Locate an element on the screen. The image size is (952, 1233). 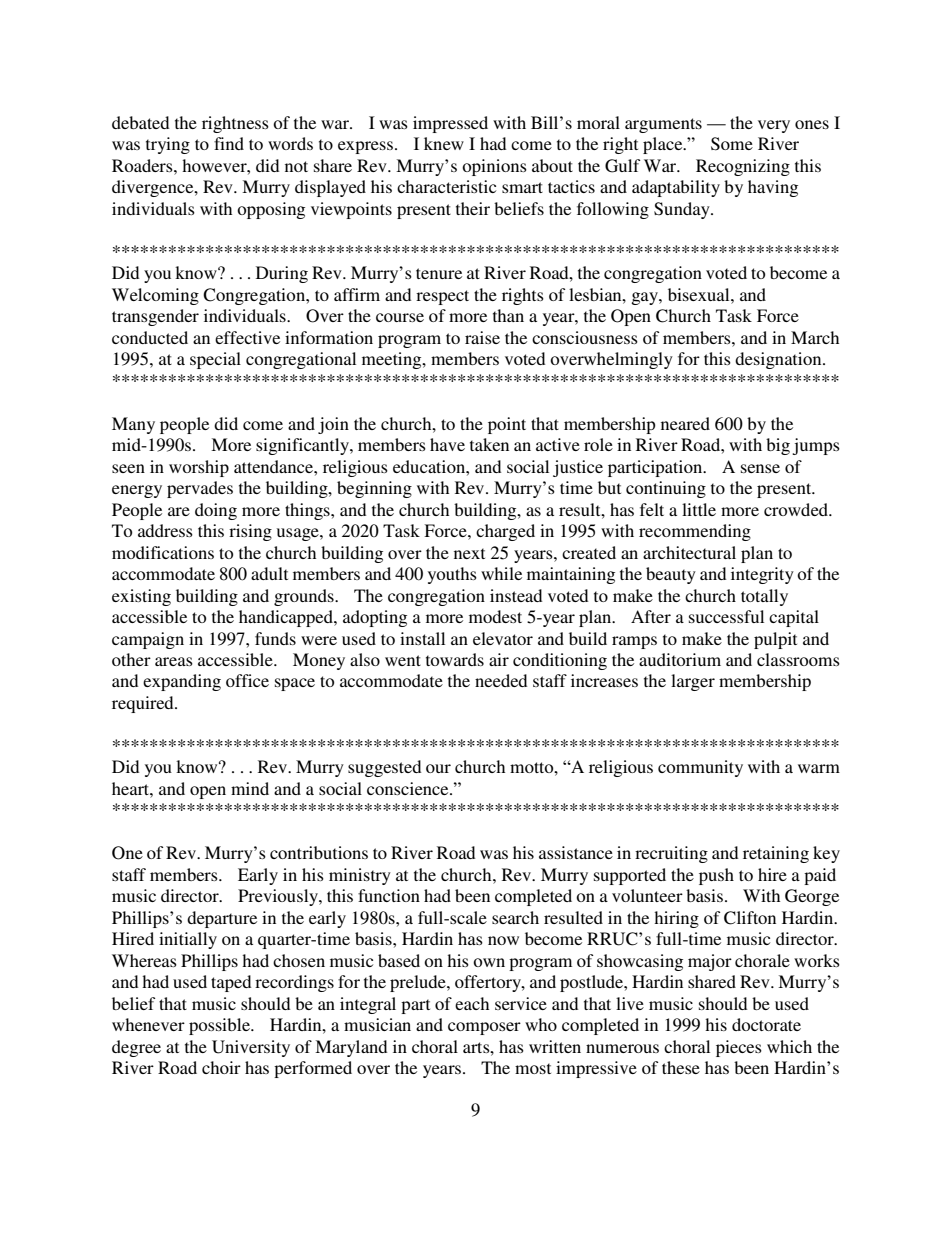
opinions is located at coordinates (494, 167).
